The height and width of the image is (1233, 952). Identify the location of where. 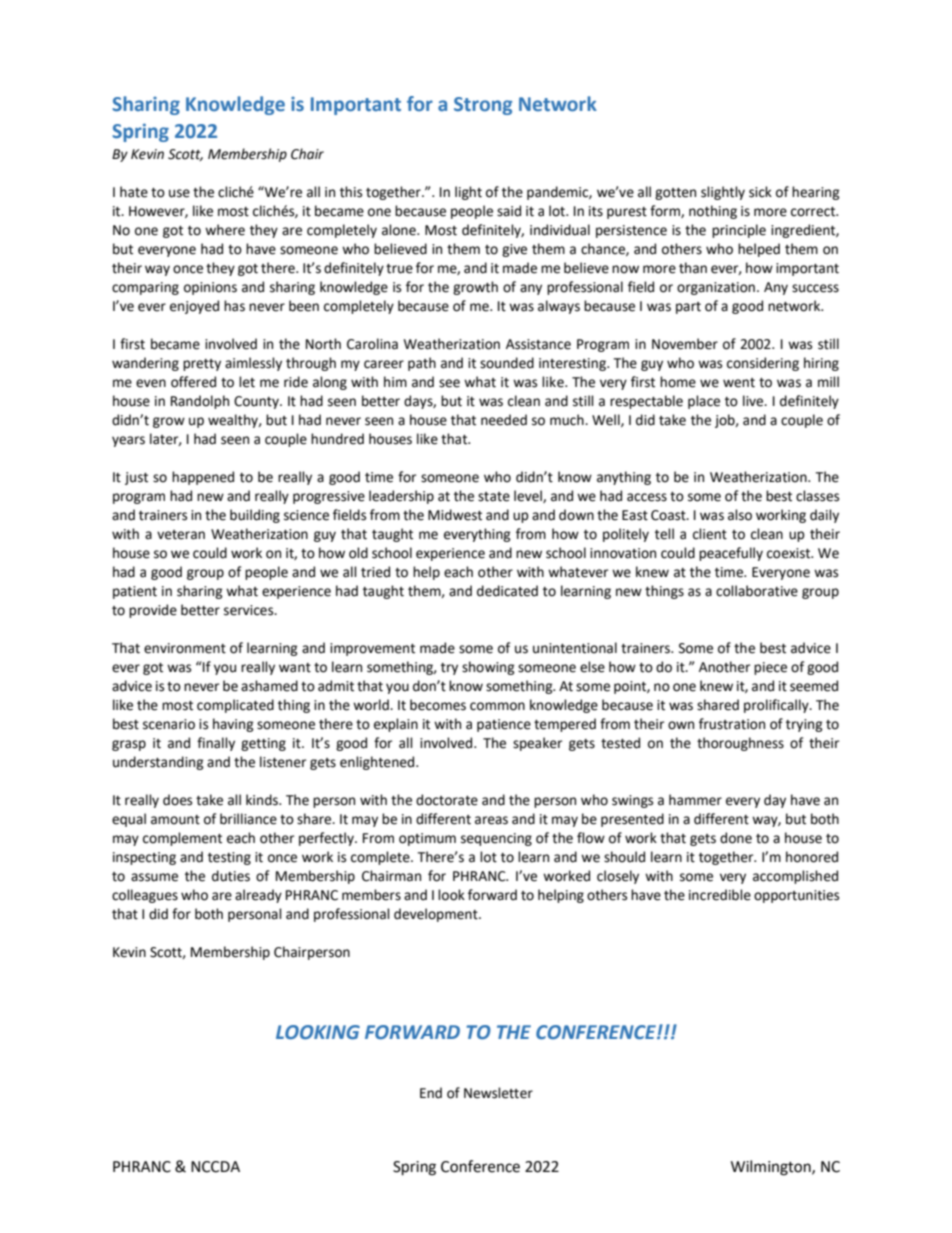
(225, 230).
